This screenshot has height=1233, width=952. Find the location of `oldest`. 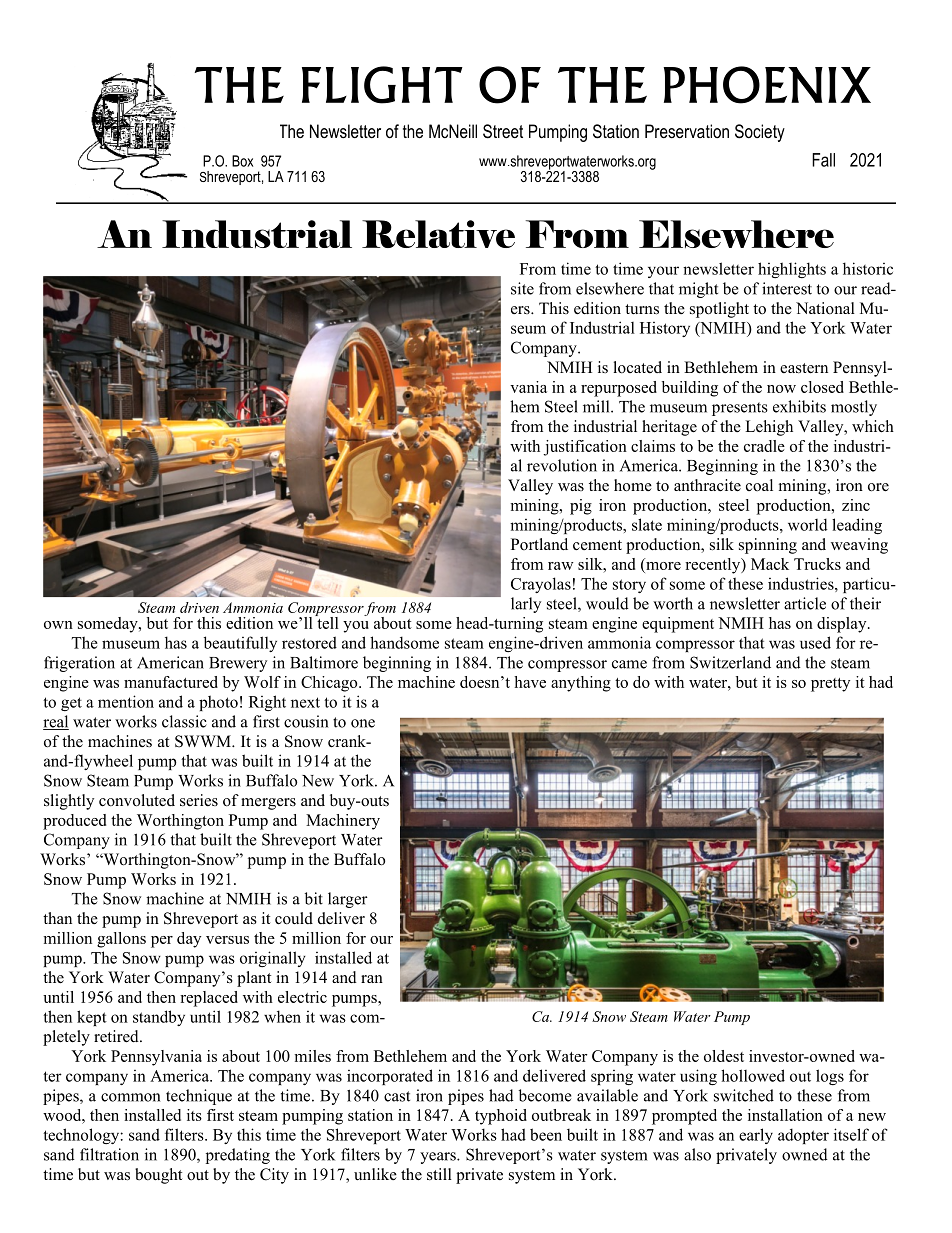

oldest is located at coordinates (724, 1056).
